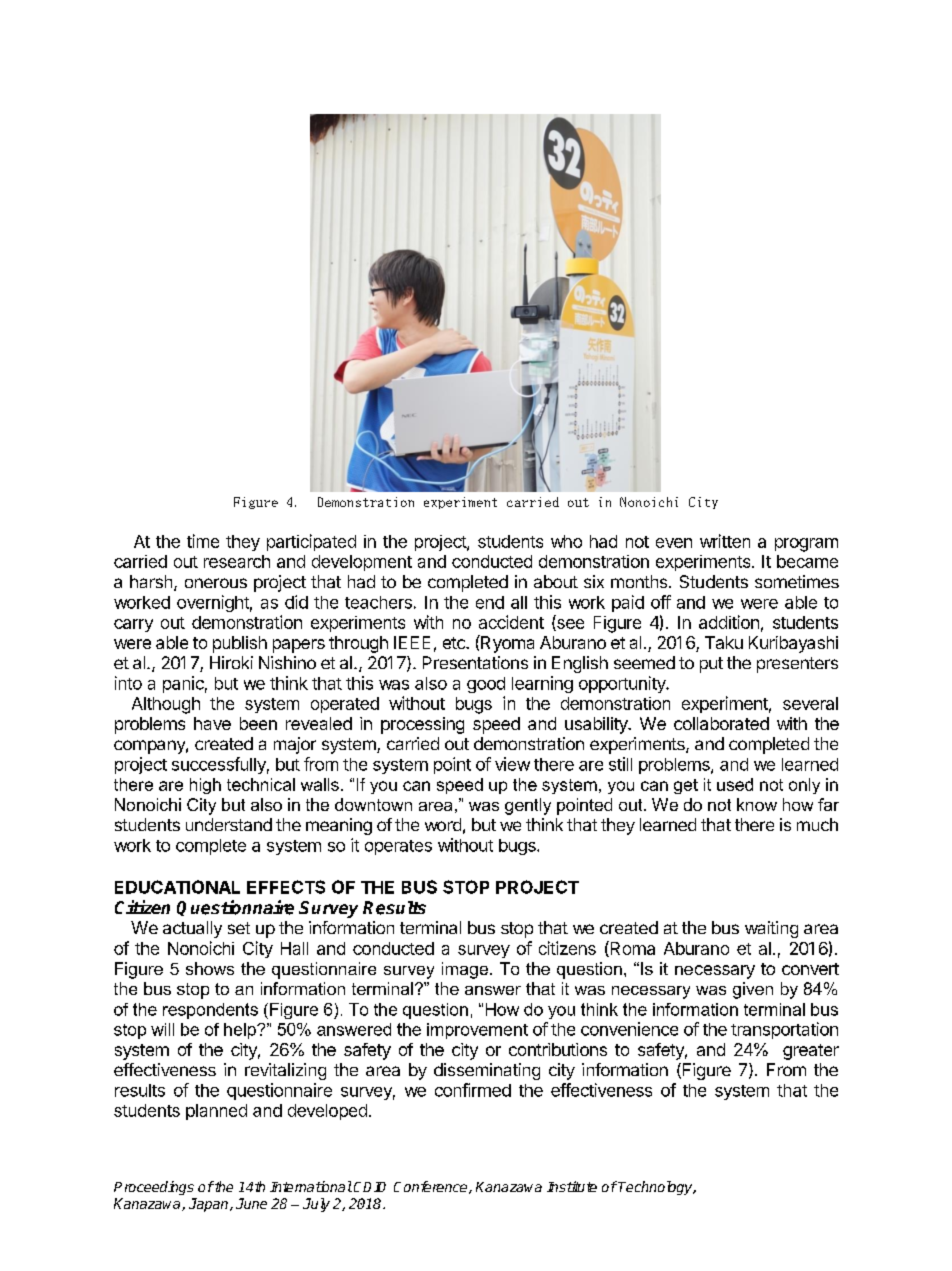 The height and width of the document is (1271, 952). I want to click on end, so click(490, 602).
